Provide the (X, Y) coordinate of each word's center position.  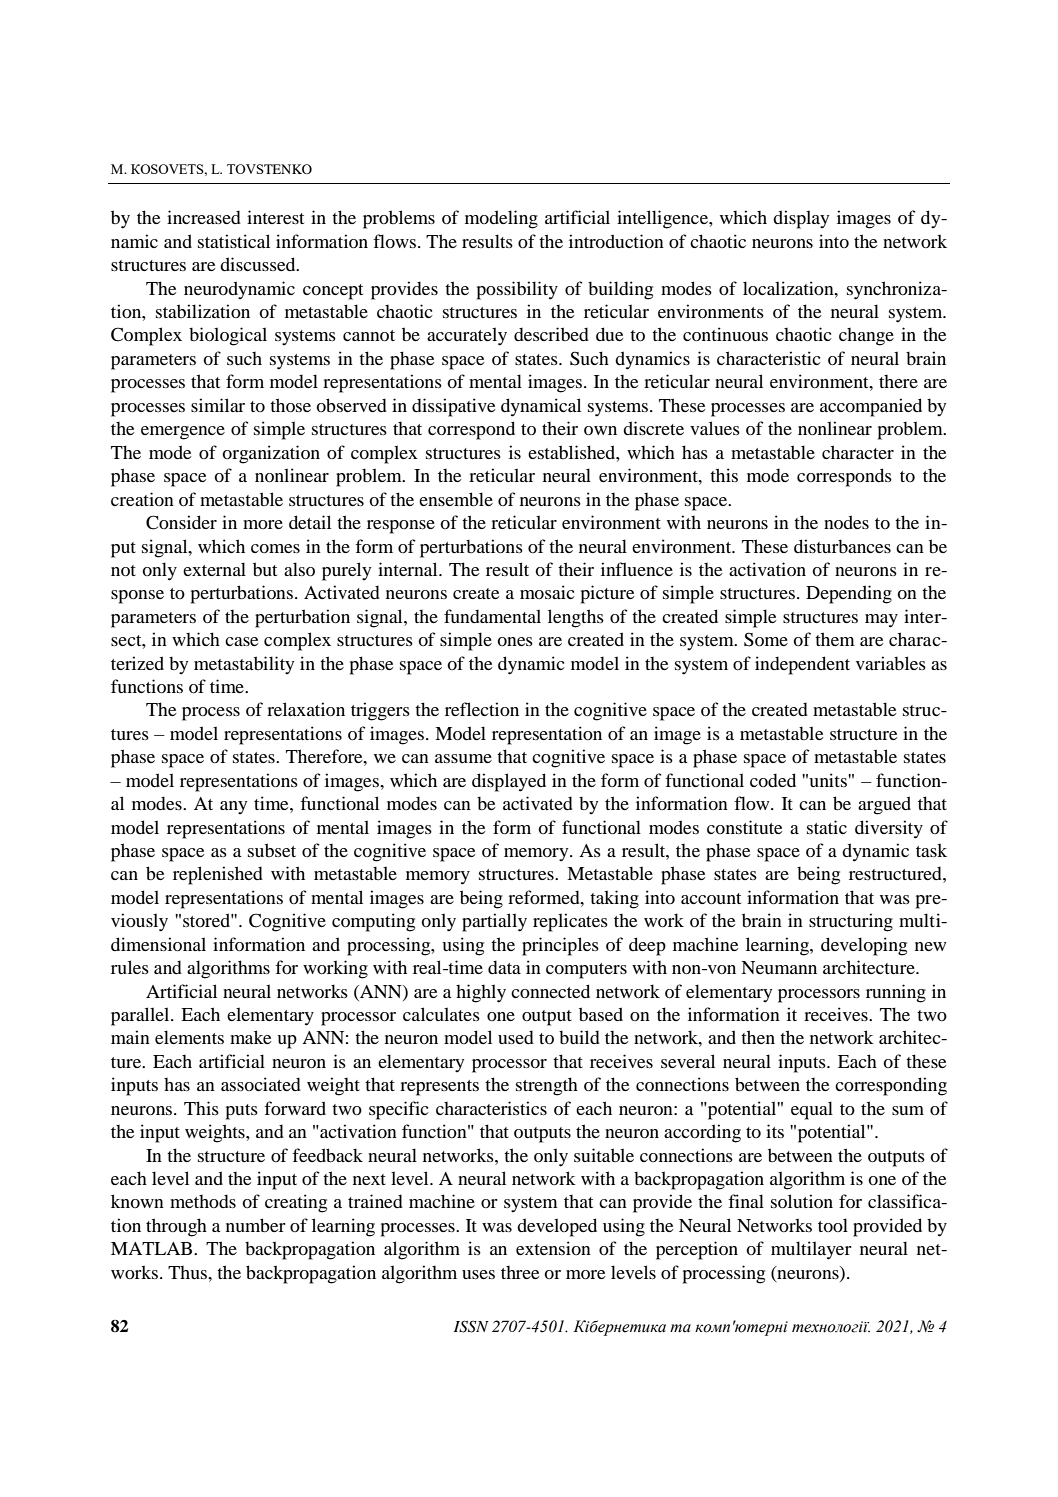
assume (463, 758)
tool (833, 1225)
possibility (517, 290)
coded (773, 780)
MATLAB (153, 1248)
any (233, 807)
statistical (234, 241)
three (520, 1272)
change (866, 337)
